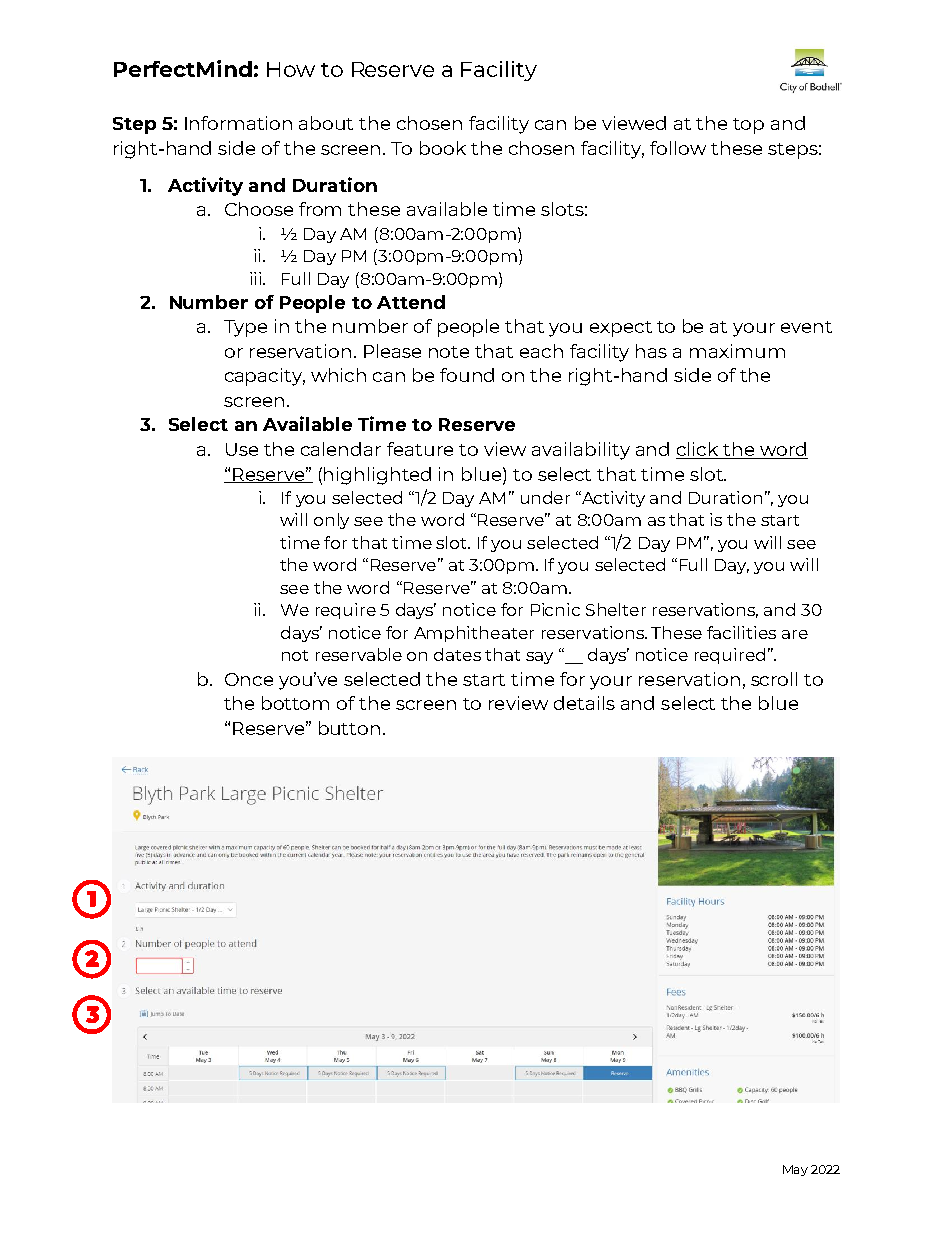 The height and width of the document is (1233, 952). What do you see at coordinates (249, 679) in the document?
I see `Once` at bounding box center [249, 679].
